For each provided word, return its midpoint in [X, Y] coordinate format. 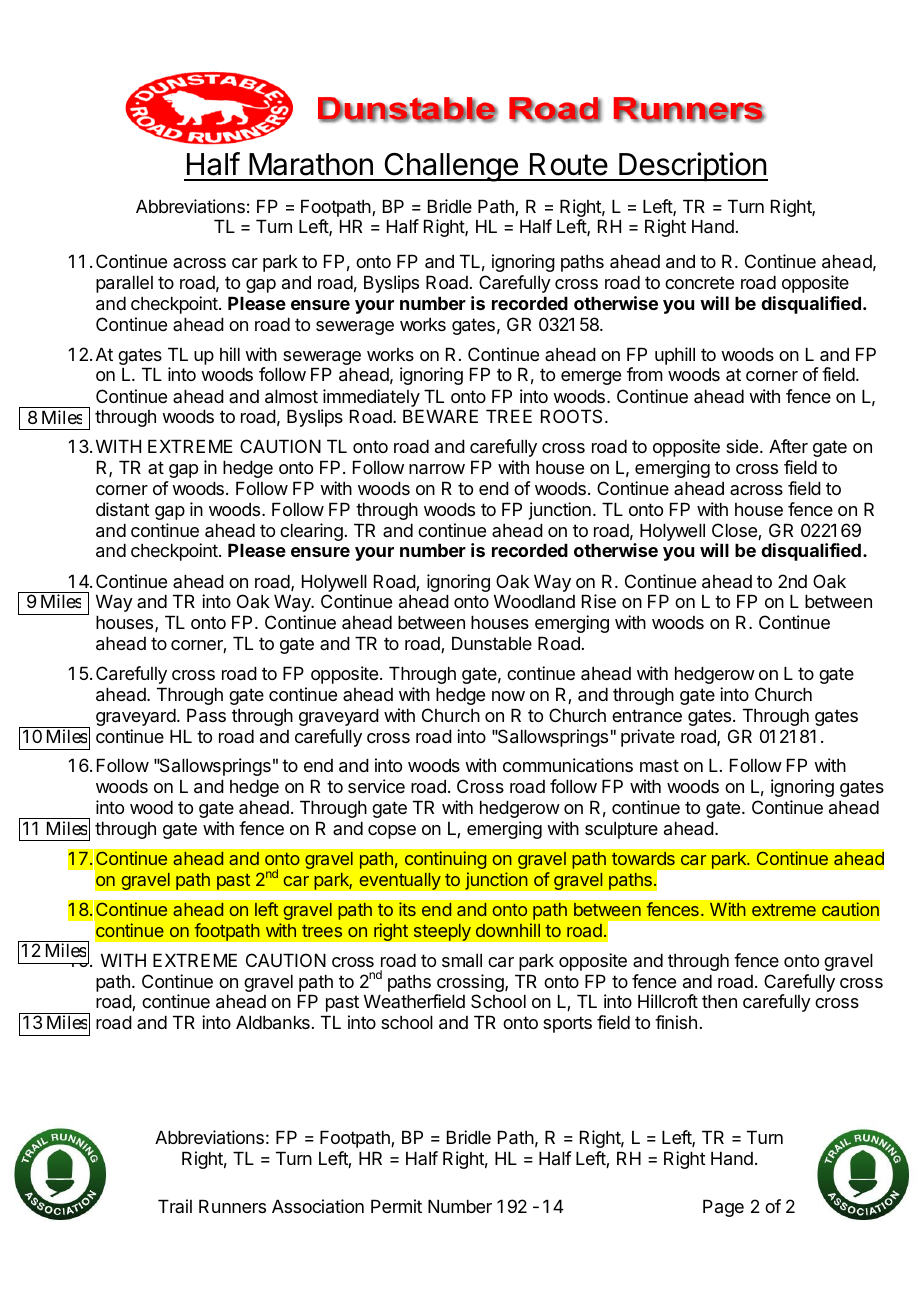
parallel [124, 284]
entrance [647, 715]
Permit [396, 1206]
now [508, 696]
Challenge [451, 167]
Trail [175, 1206]
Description [692, 166]
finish [676, 1022]
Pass [206, 715]
